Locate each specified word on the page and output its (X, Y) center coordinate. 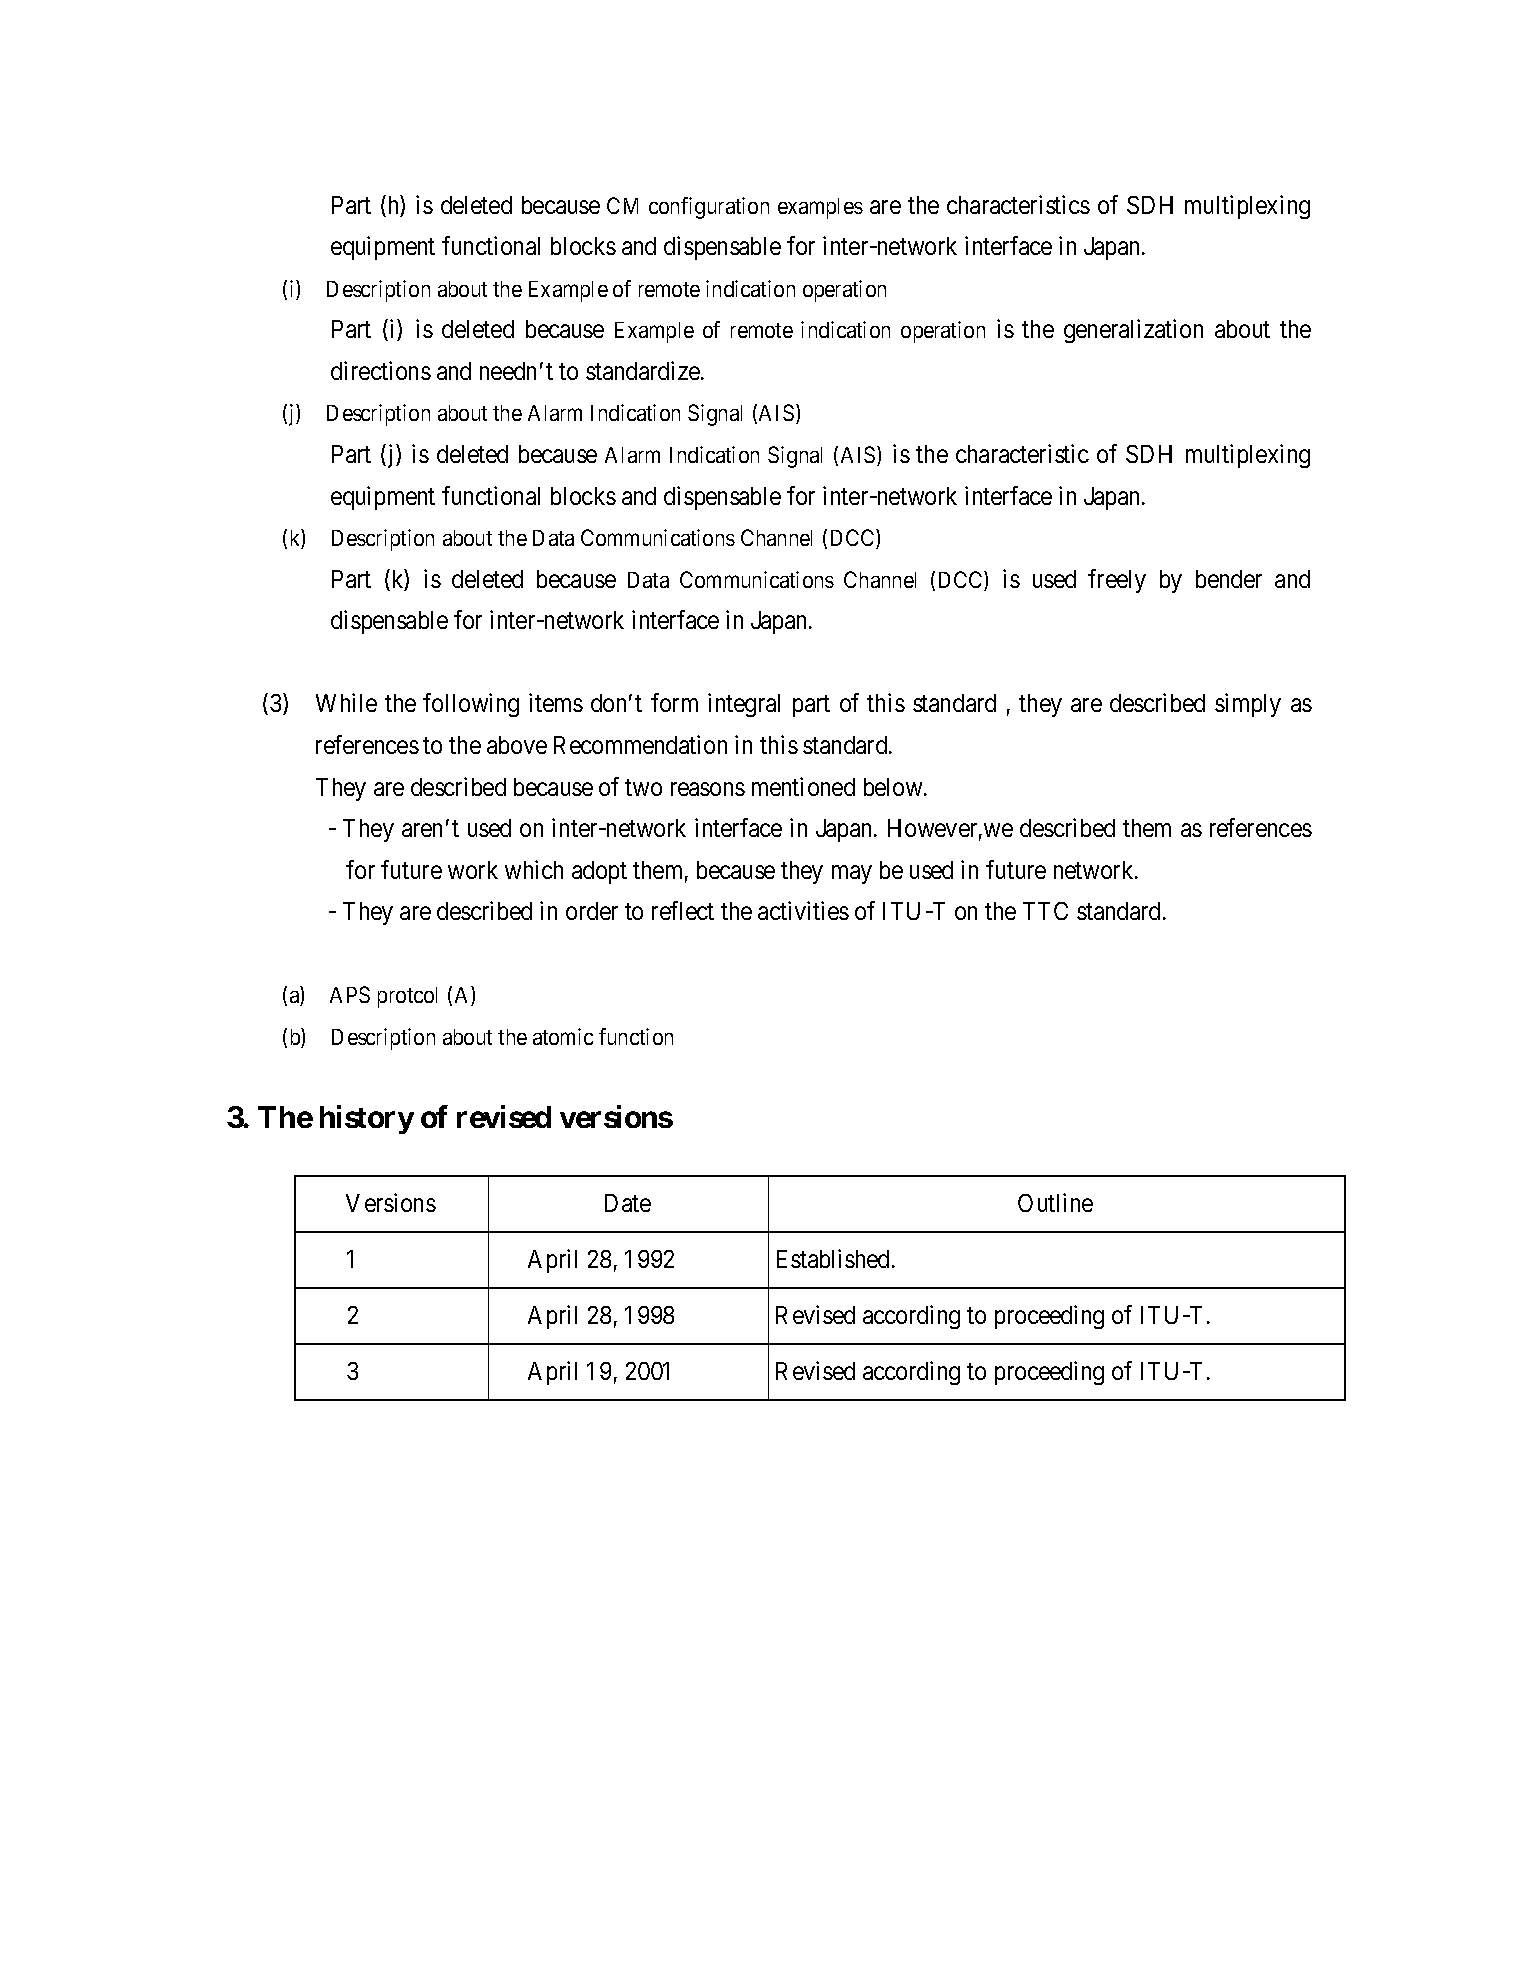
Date (628, 1203)
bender (1229, 579)
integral (744, 705)
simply (1248, 705)
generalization (1133, 331)
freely (1117, 581)
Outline (1055, 1202)
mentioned (803, 786)
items (556, 702)
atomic (563, 1036)
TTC (1045, 911)
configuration (709, 208)
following (471, 705)
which (534, 869)
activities (803, 910)
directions (381, 370)
